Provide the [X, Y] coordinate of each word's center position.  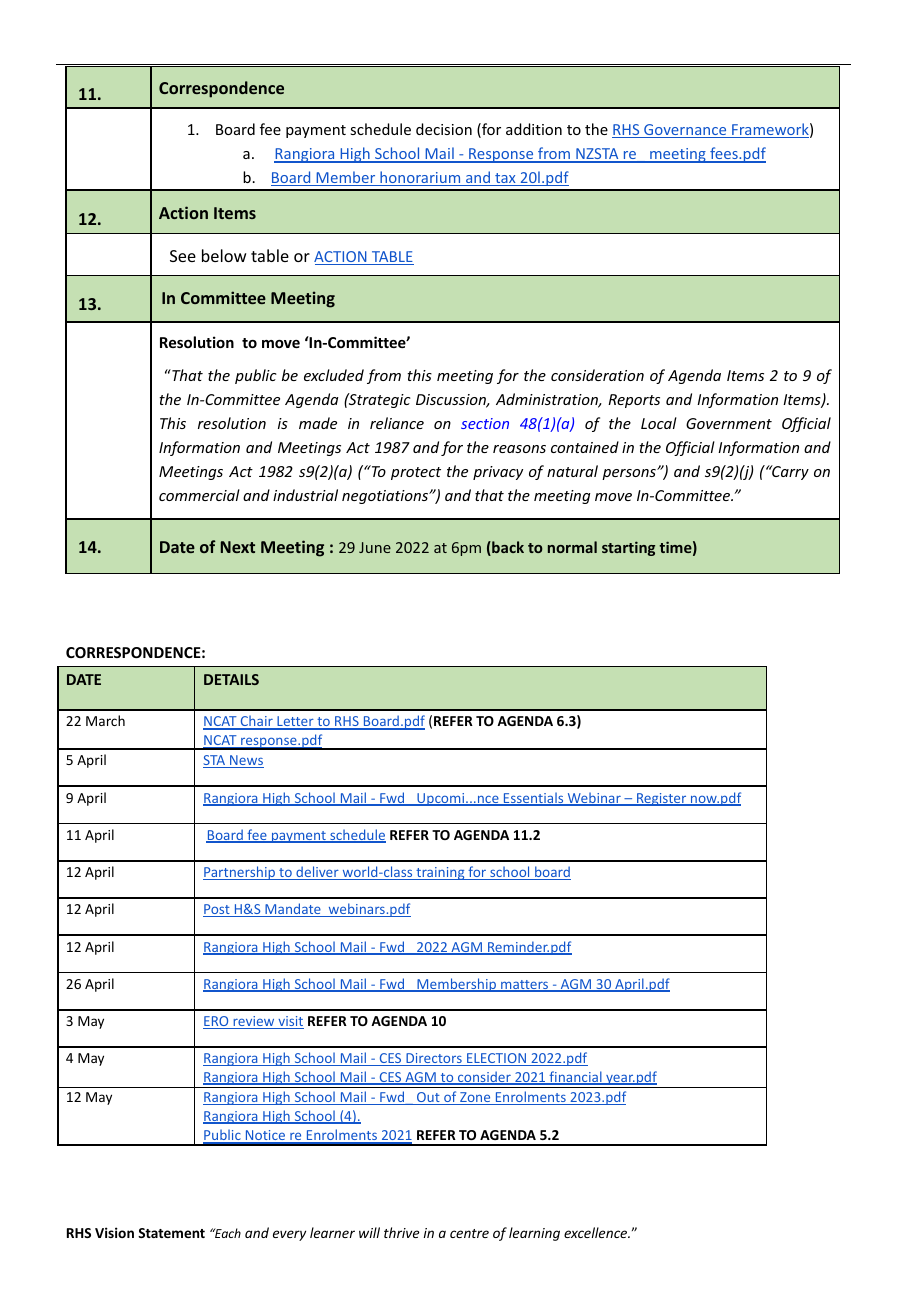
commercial [199, 495]
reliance [397, 423]
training [440, 873]
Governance [685, 131]
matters [525, 986]
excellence [597, 1232]
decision [444, 129]
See [183, 256]
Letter [295, 722]
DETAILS [231, 679]
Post [217, 910]
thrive [402, 1232]
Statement [171, 1233]
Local [659, 423]
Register [662, 799]
